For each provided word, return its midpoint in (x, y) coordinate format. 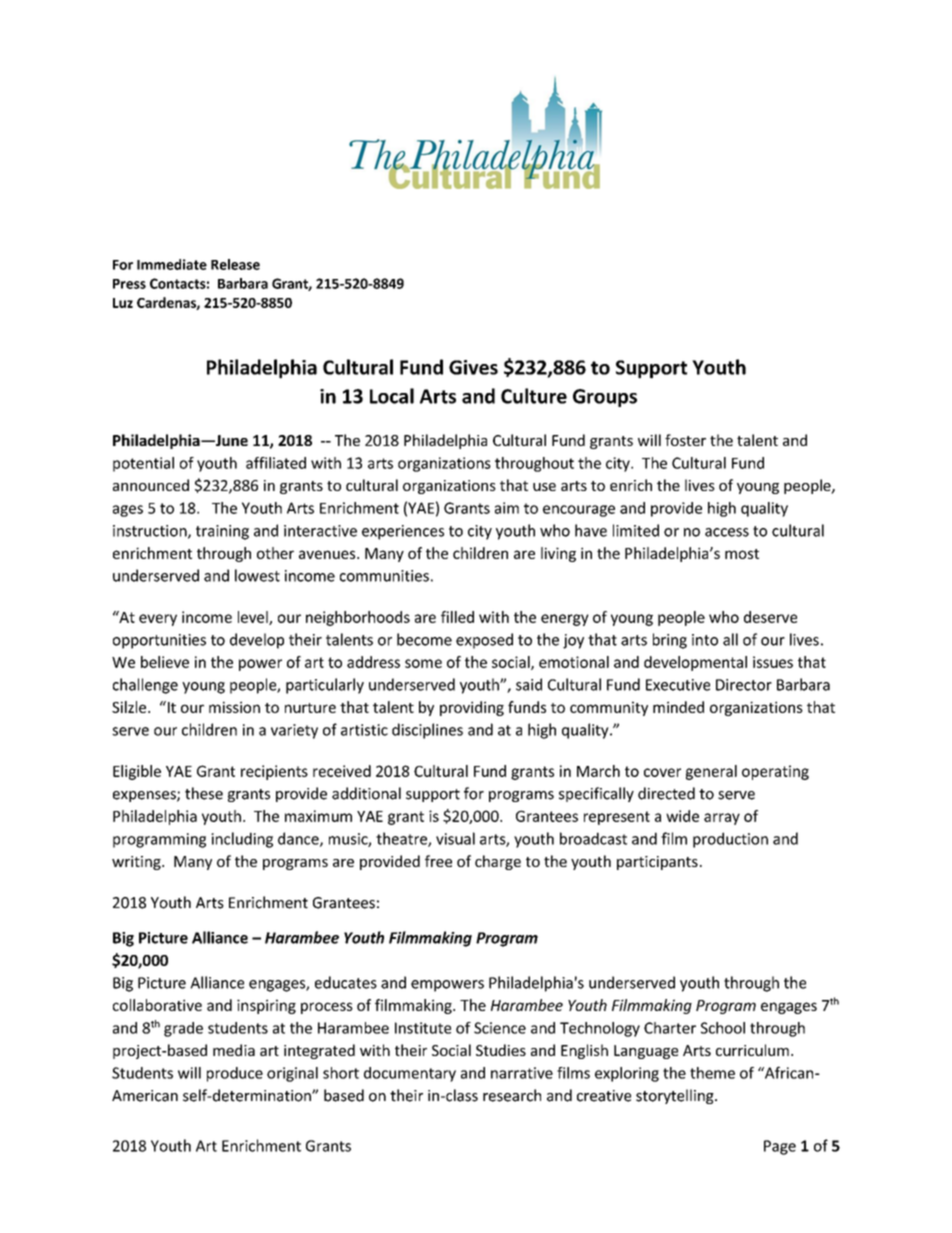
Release (235, 264)
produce (235, 1074)
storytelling (676, 1096)
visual (455, 838)
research (512, 1095)
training (222, 532)
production (730, 840)
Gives (473, 367)
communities (384, 576)
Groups (605, 398)
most (742, 554)
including (242, 840)
